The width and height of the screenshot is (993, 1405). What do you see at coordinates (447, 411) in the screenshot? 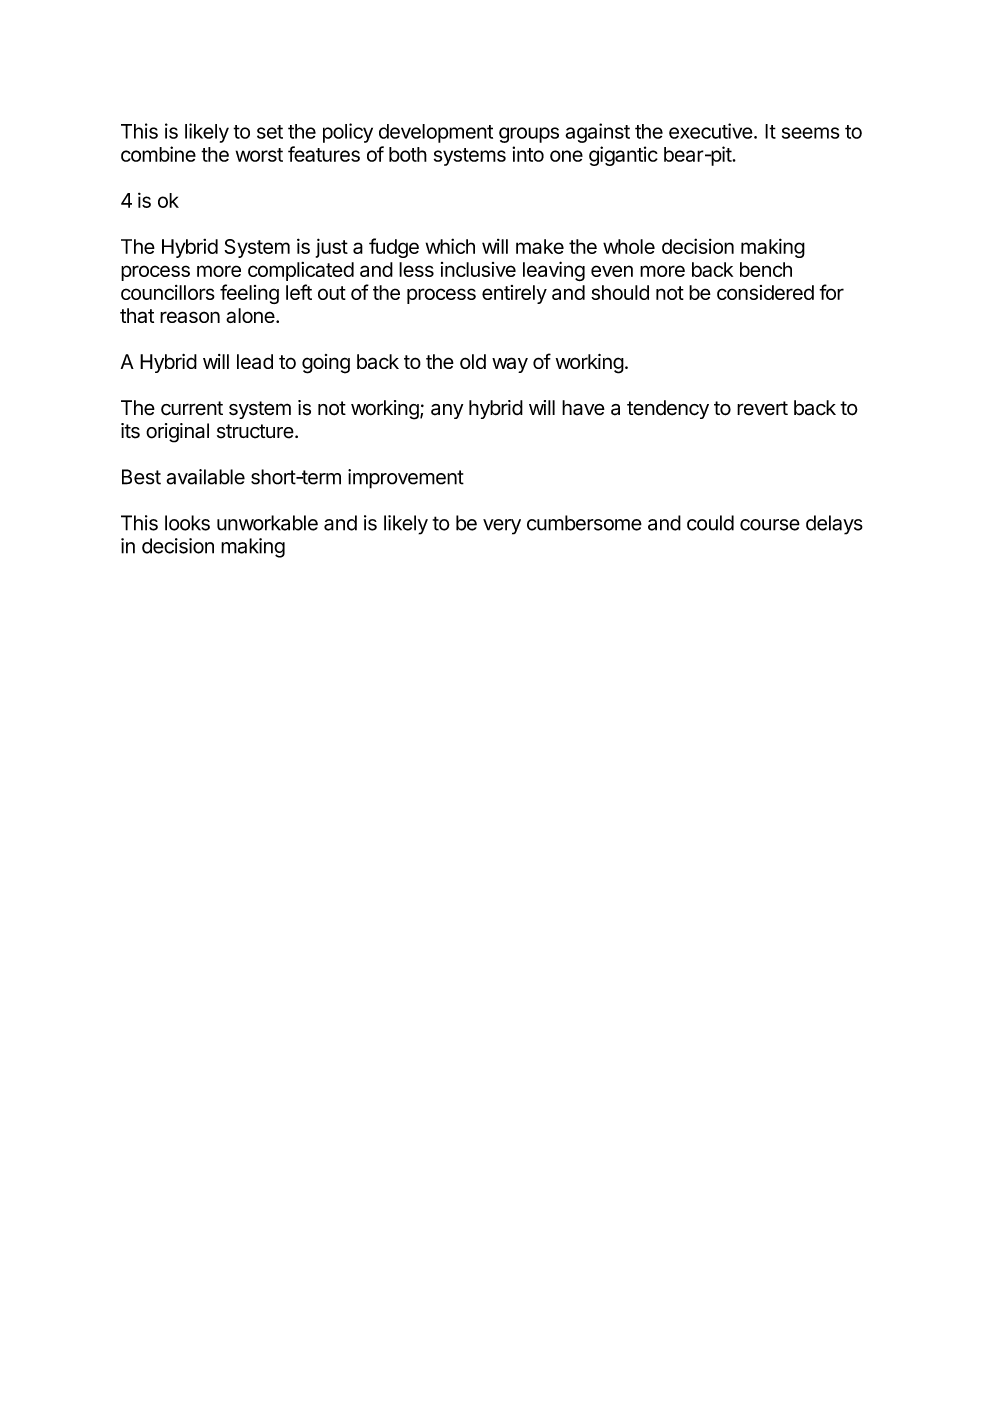
I see `any` at bounding box center [447, 411].
